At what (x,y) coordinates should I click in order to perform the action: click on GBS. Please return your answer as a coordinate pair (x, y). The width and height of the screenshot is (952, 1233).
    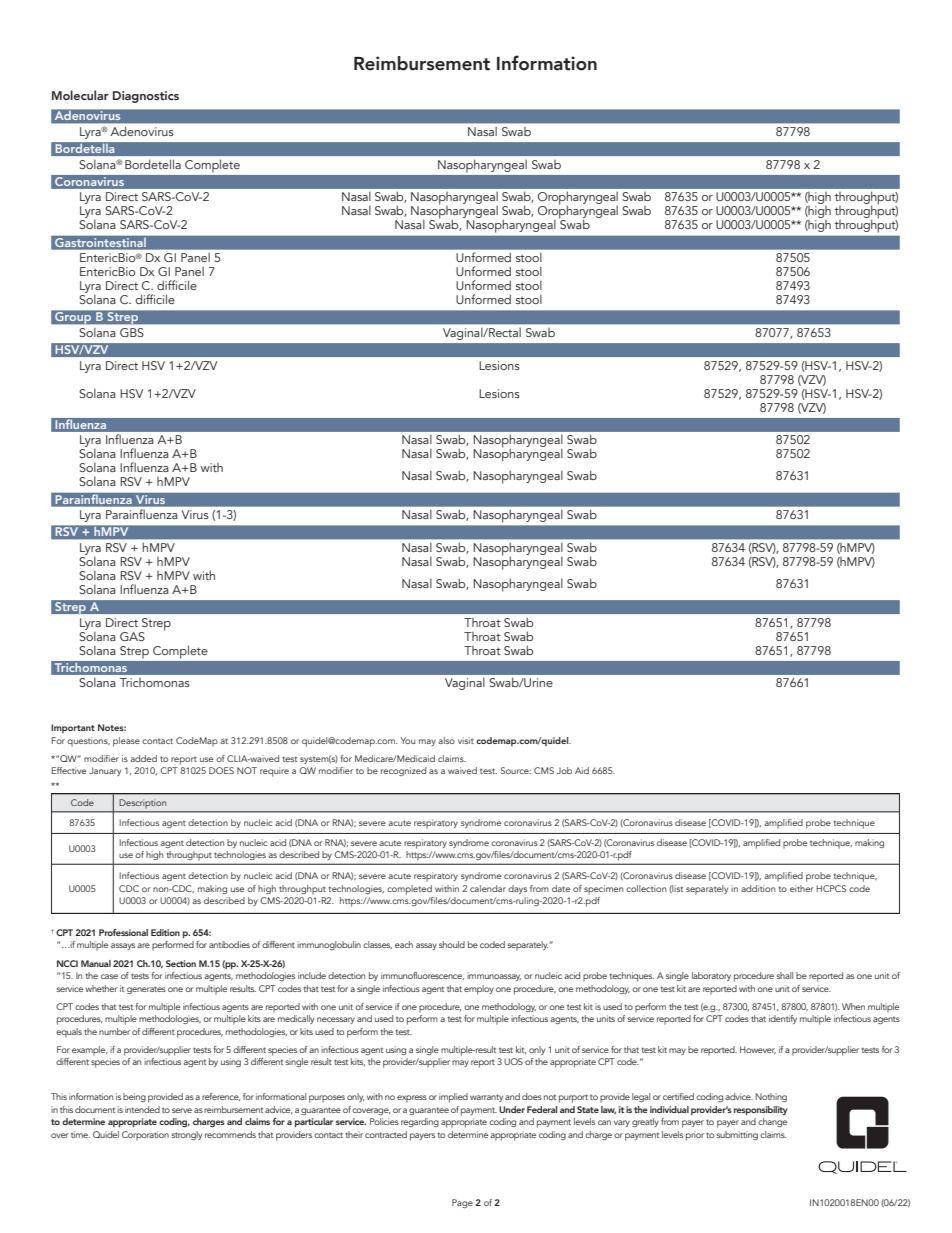
    Looking at the image, I should click on (132, 332).
